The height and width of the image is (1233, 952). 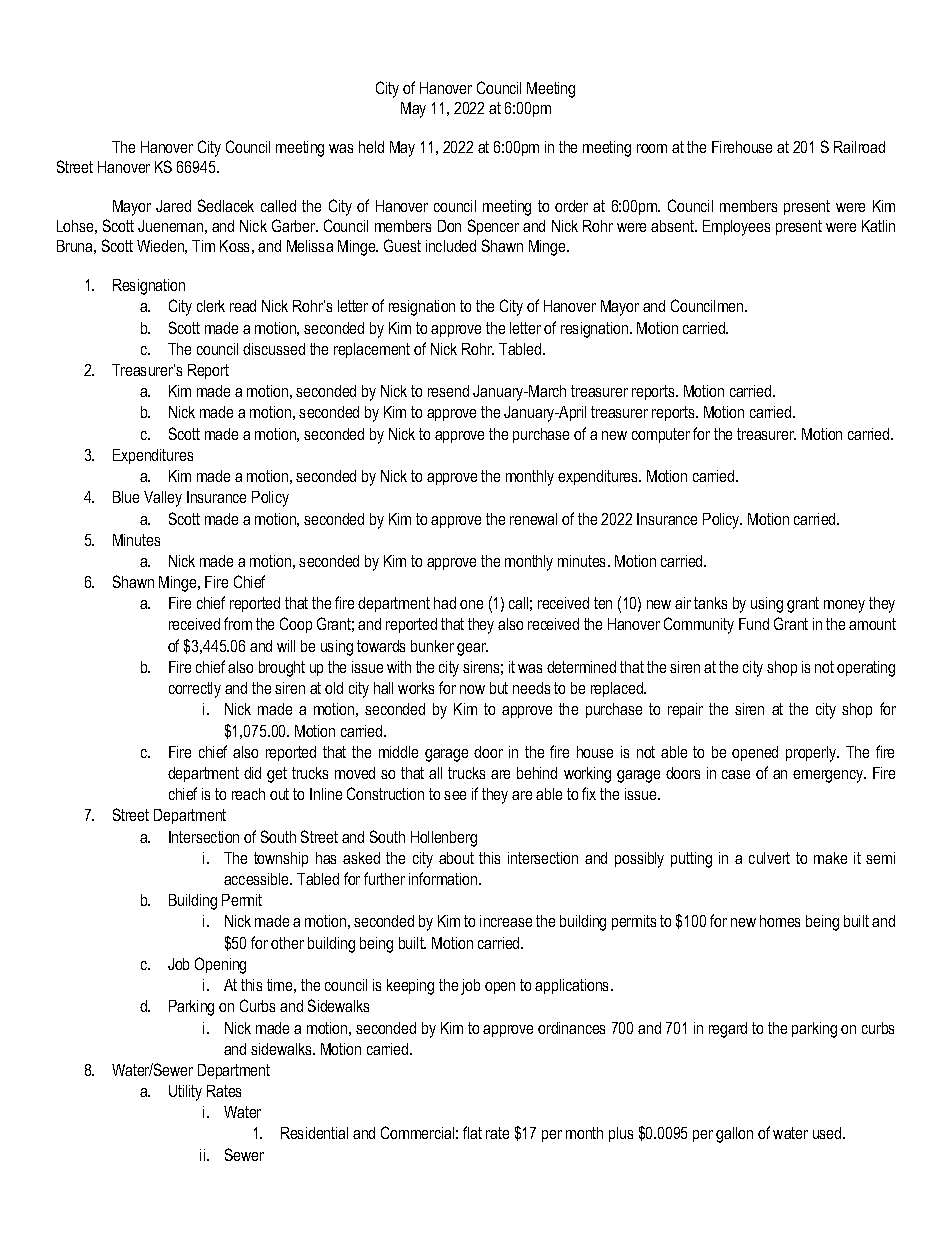 I want to click on gear, so click(x=472, y=649).
